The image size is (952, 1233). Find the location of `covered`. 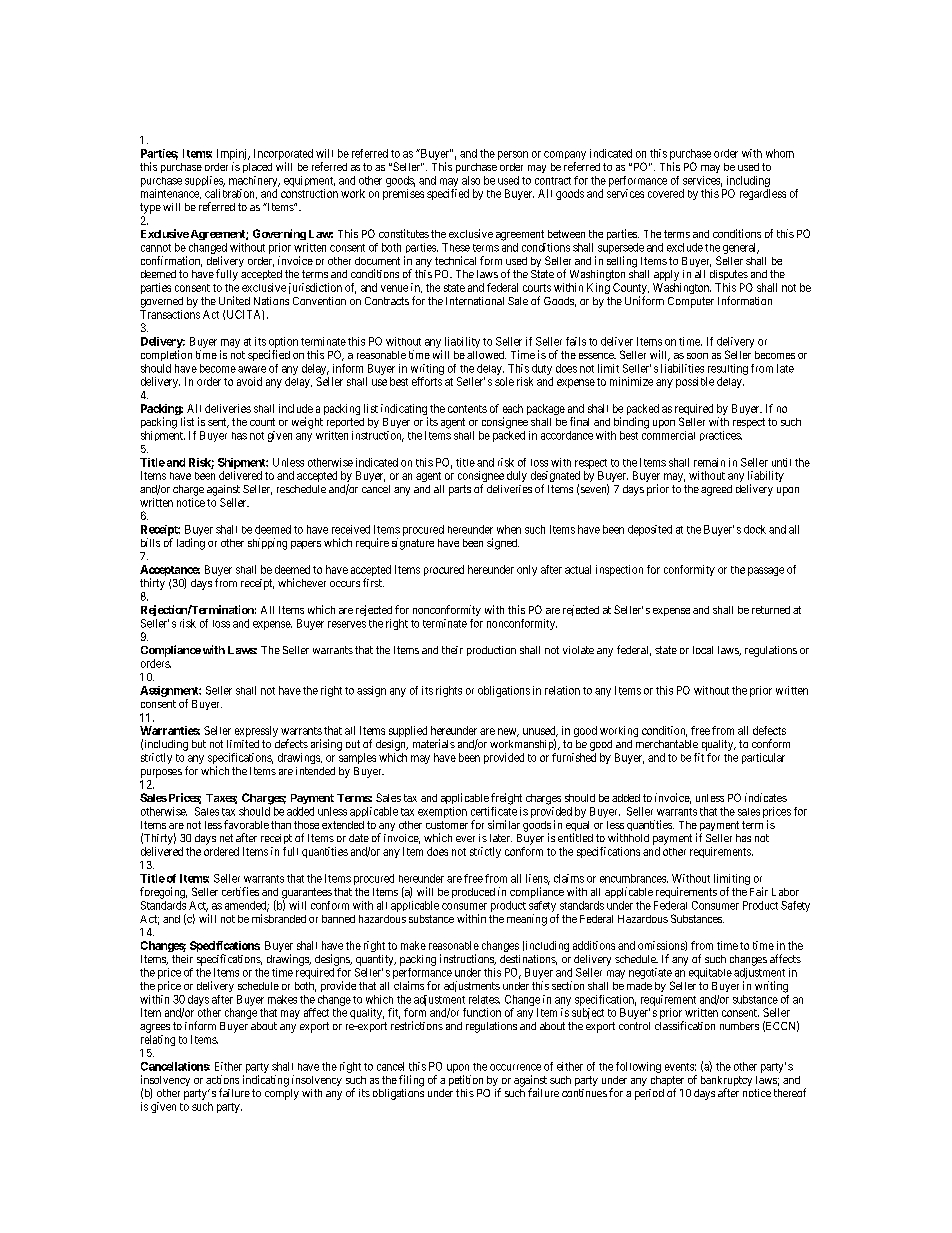

covered is located at coordinates (666, 193).
